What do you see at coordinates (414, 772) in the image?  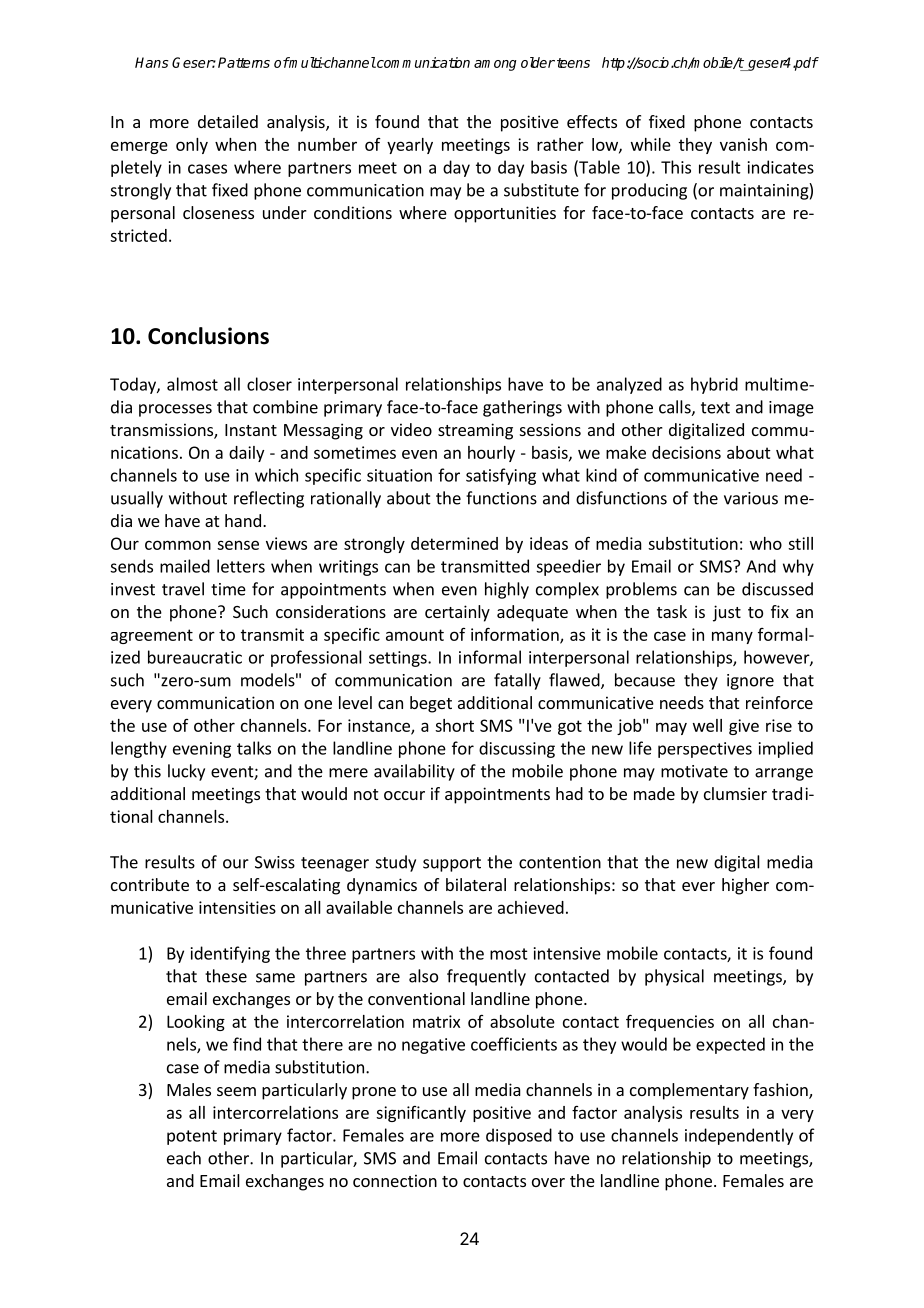 I see `availability` at bounding box center [414, 772].
